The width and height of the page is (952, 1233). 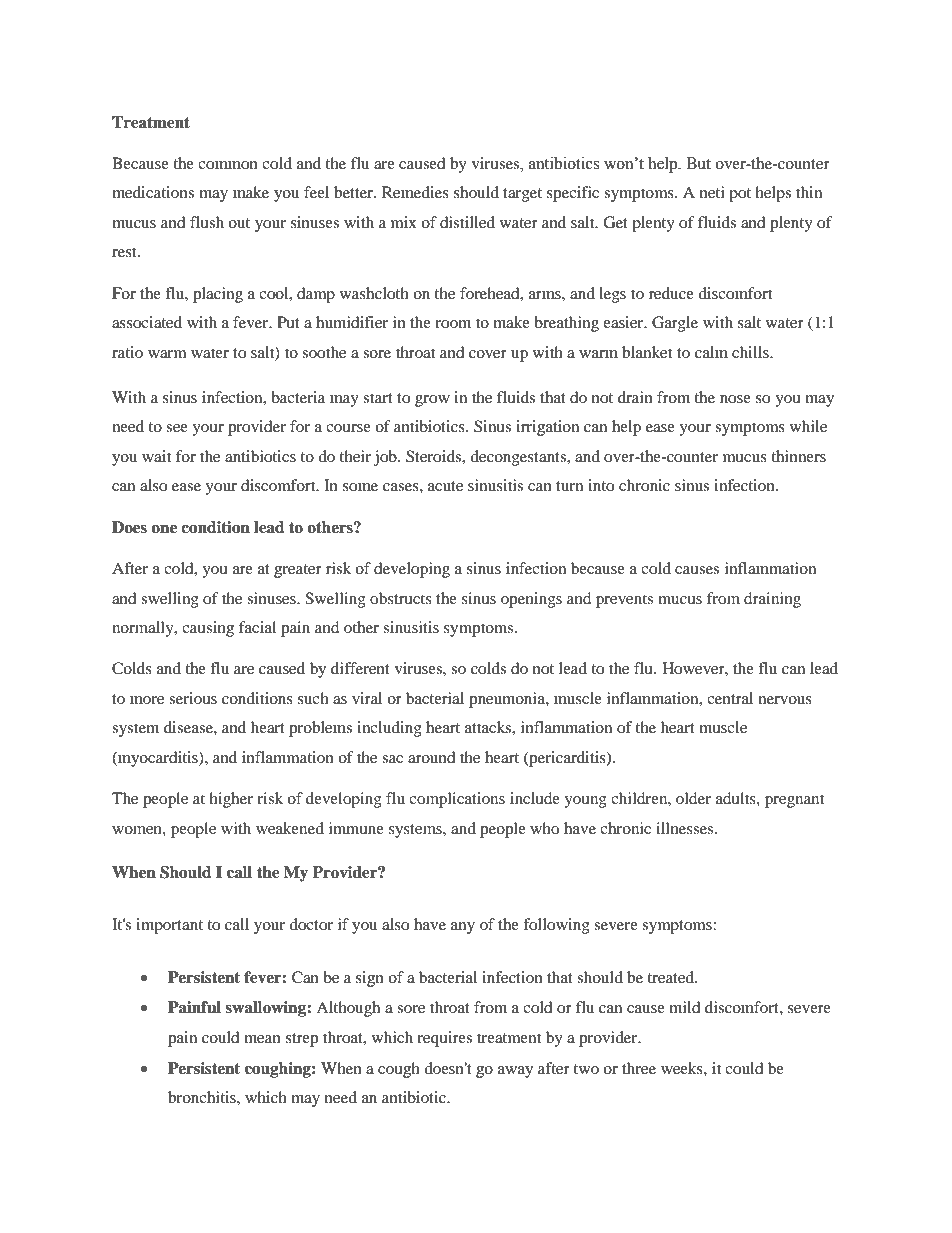 I want to click on nose, so click(x=735, y=399).
